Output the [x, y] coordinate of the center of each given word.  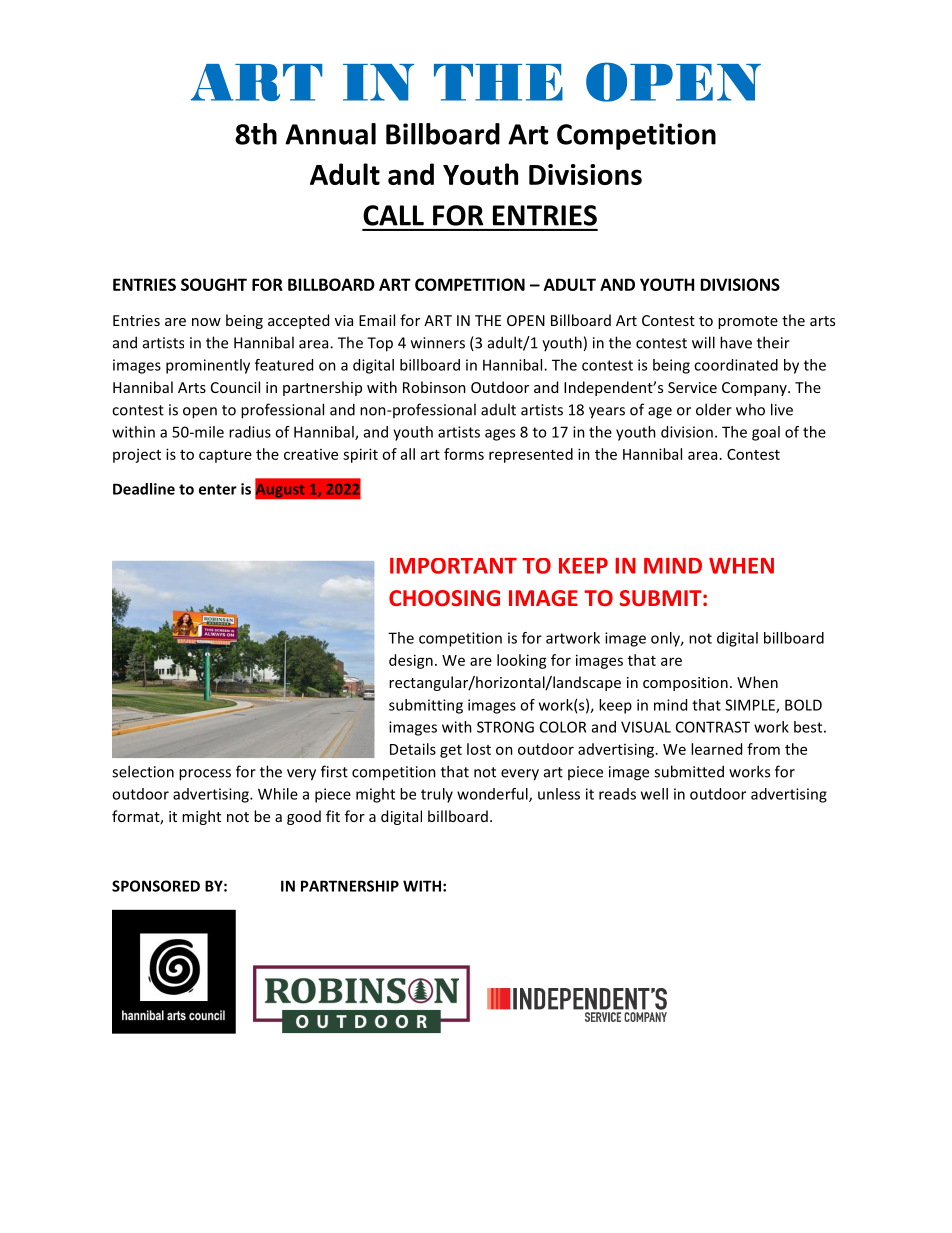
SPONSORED [156, 886]
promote [748, 322]
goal [766, 433]
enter [218, 489]
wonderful [493, 795]
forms [464, 454]
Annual [330, 134]
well [654, 794]
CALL [393, 215]
